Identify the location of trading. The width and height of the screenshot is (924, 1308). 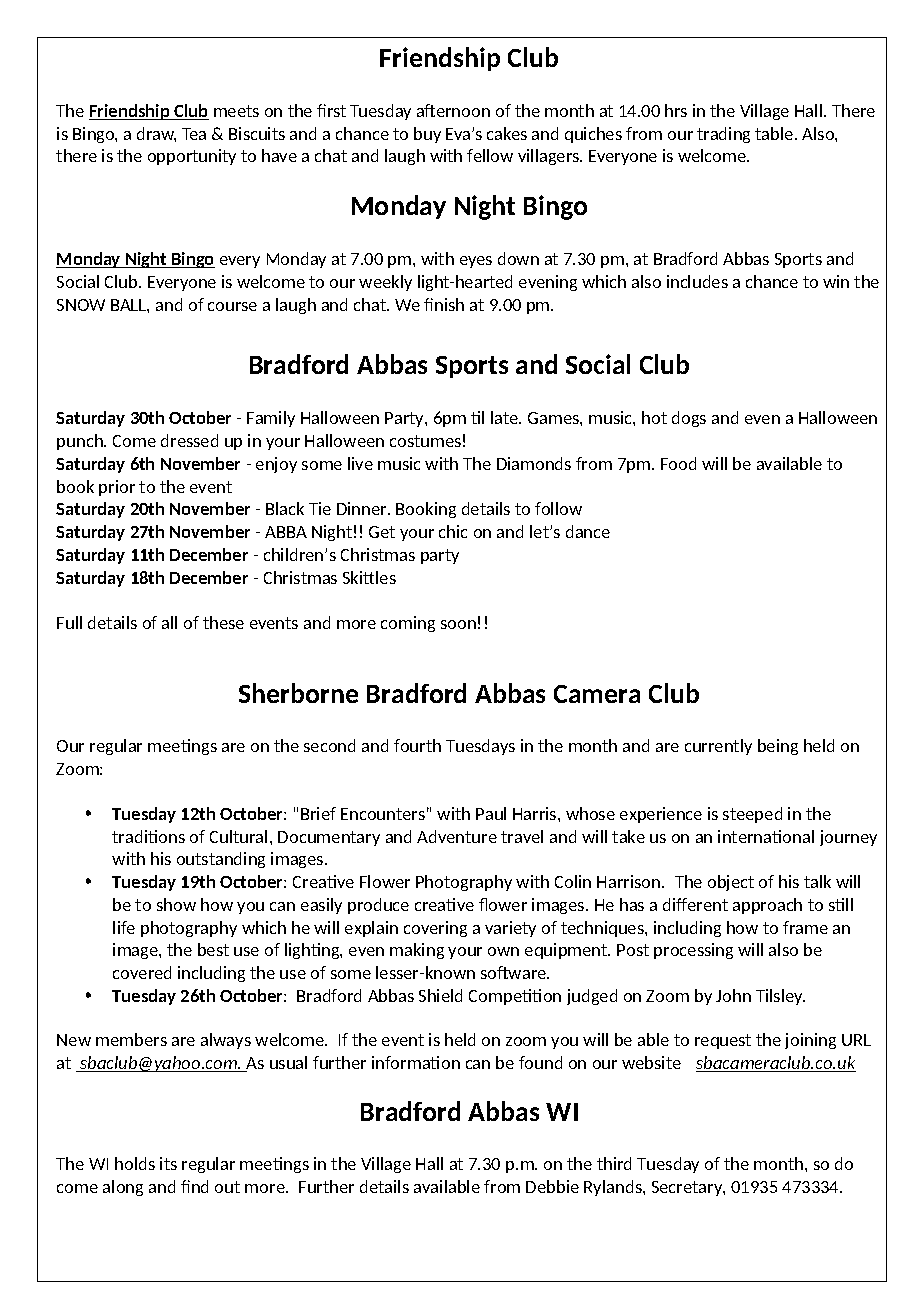
(723, 135).
